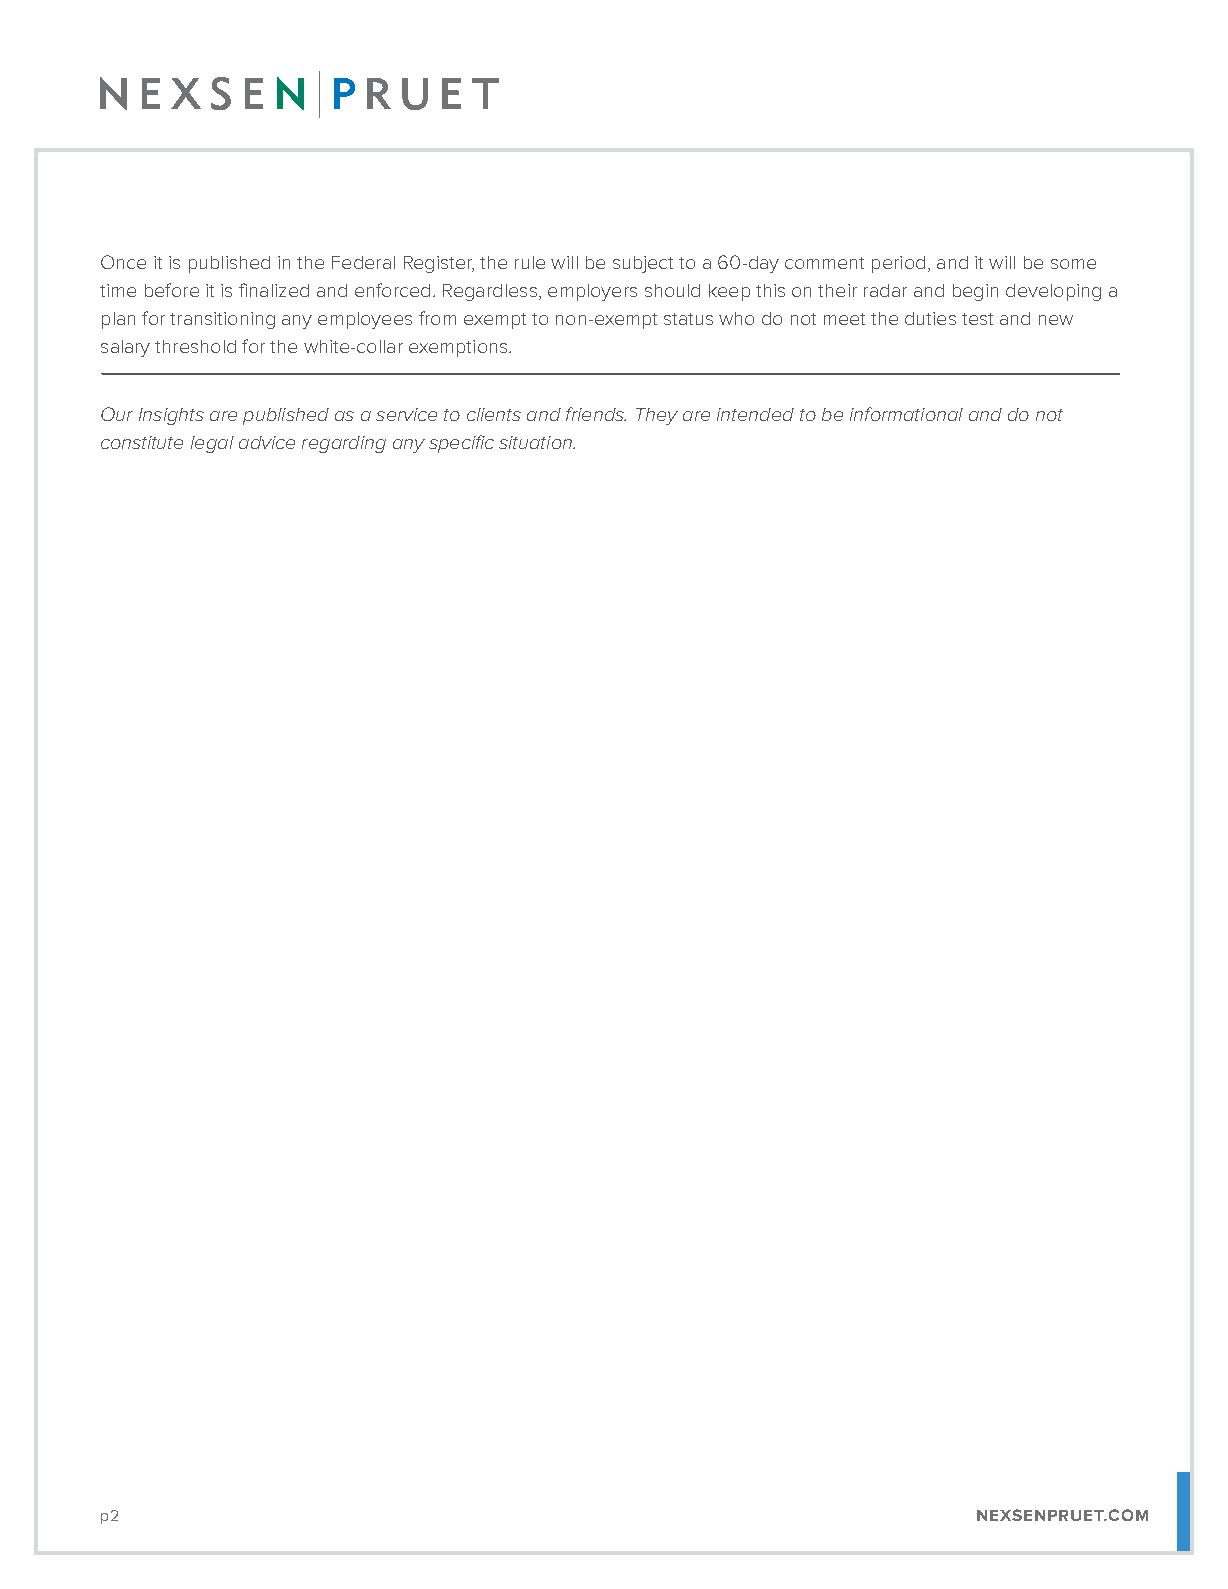 The image size is (1228, 1589). Describe the element at coordinates (195, 346) in the image. I see `threshold` at that location.
